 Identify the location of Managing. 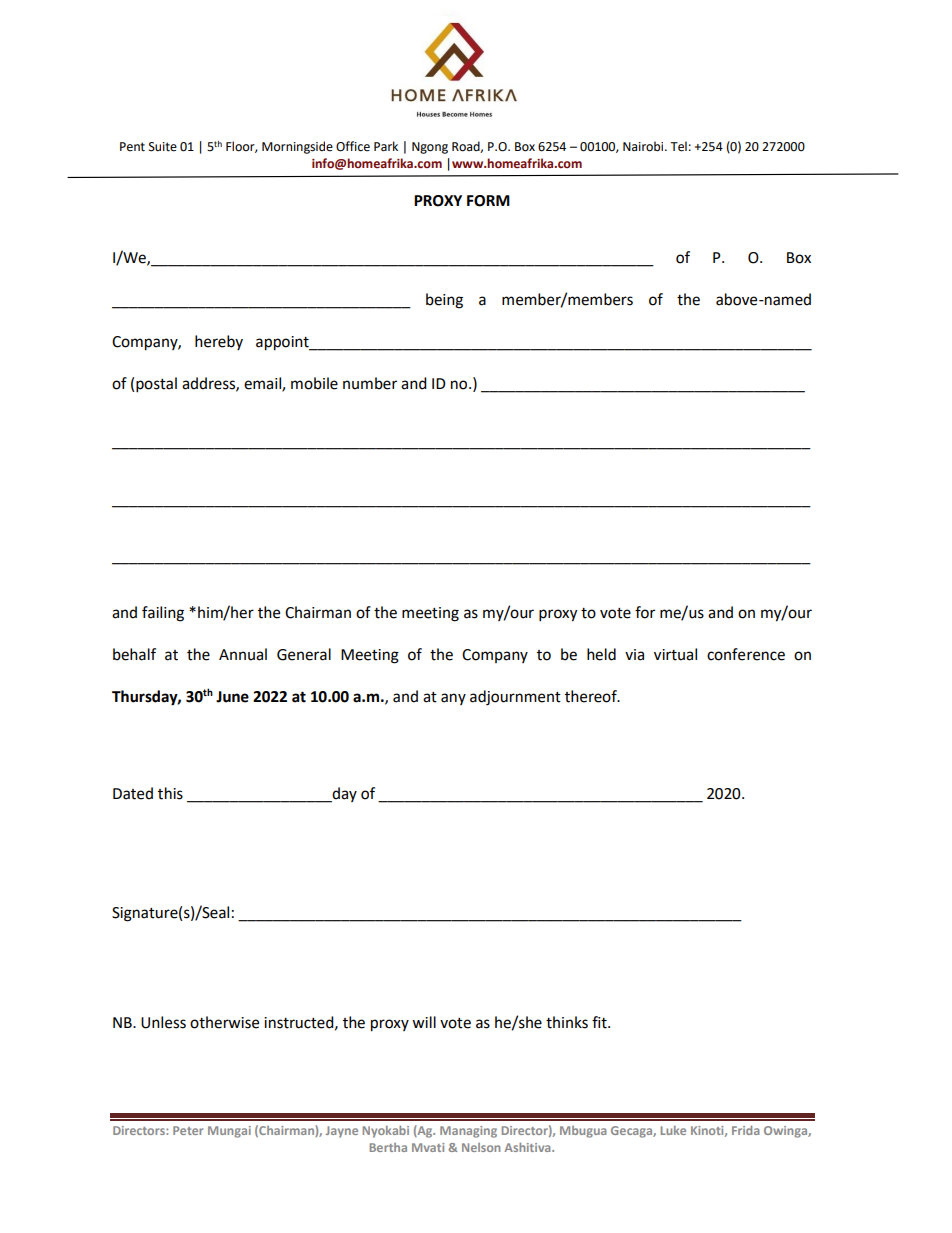
(468, 1132).
